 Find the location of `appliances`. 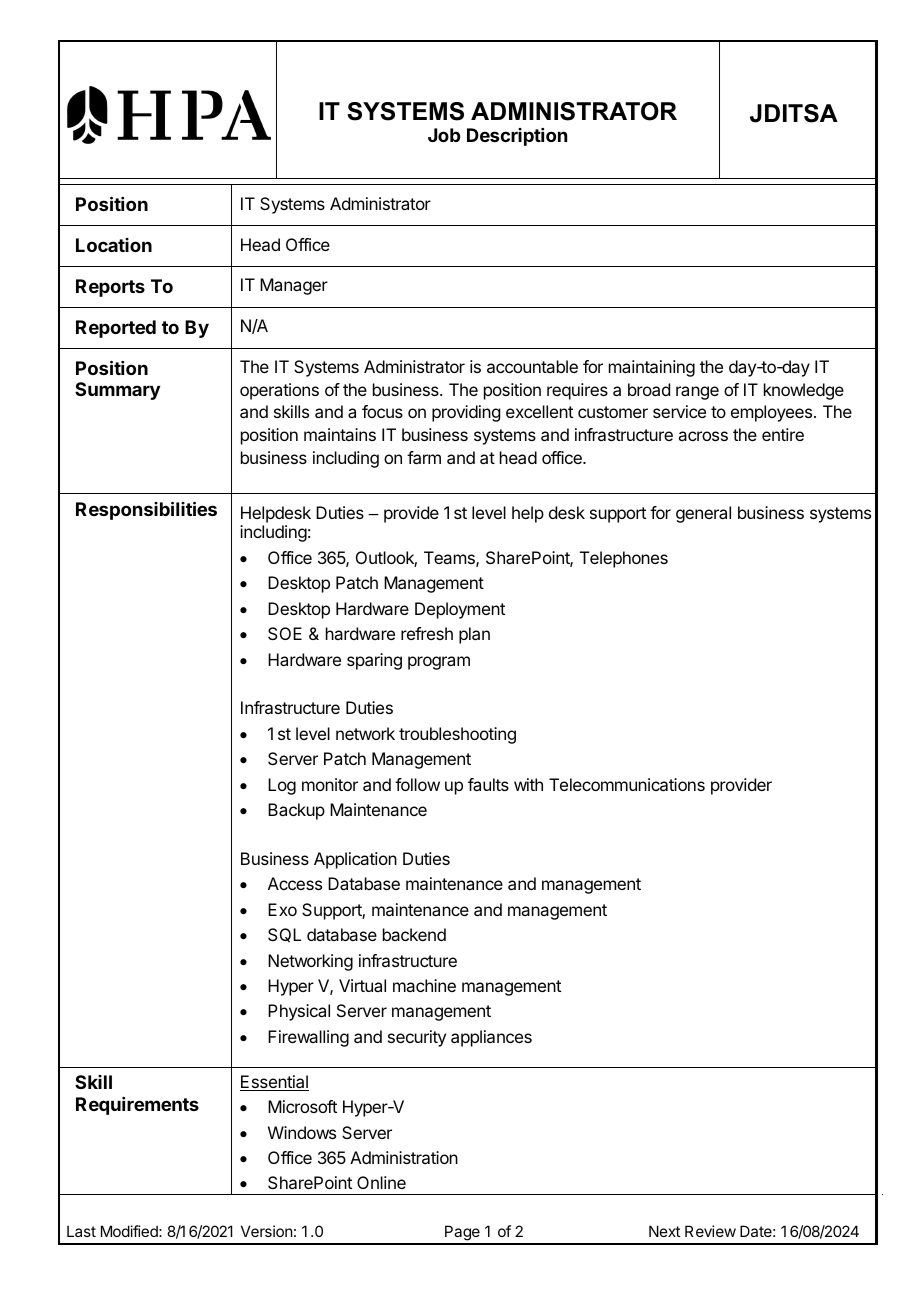

appliances is located at coordinates (491, 1038).
